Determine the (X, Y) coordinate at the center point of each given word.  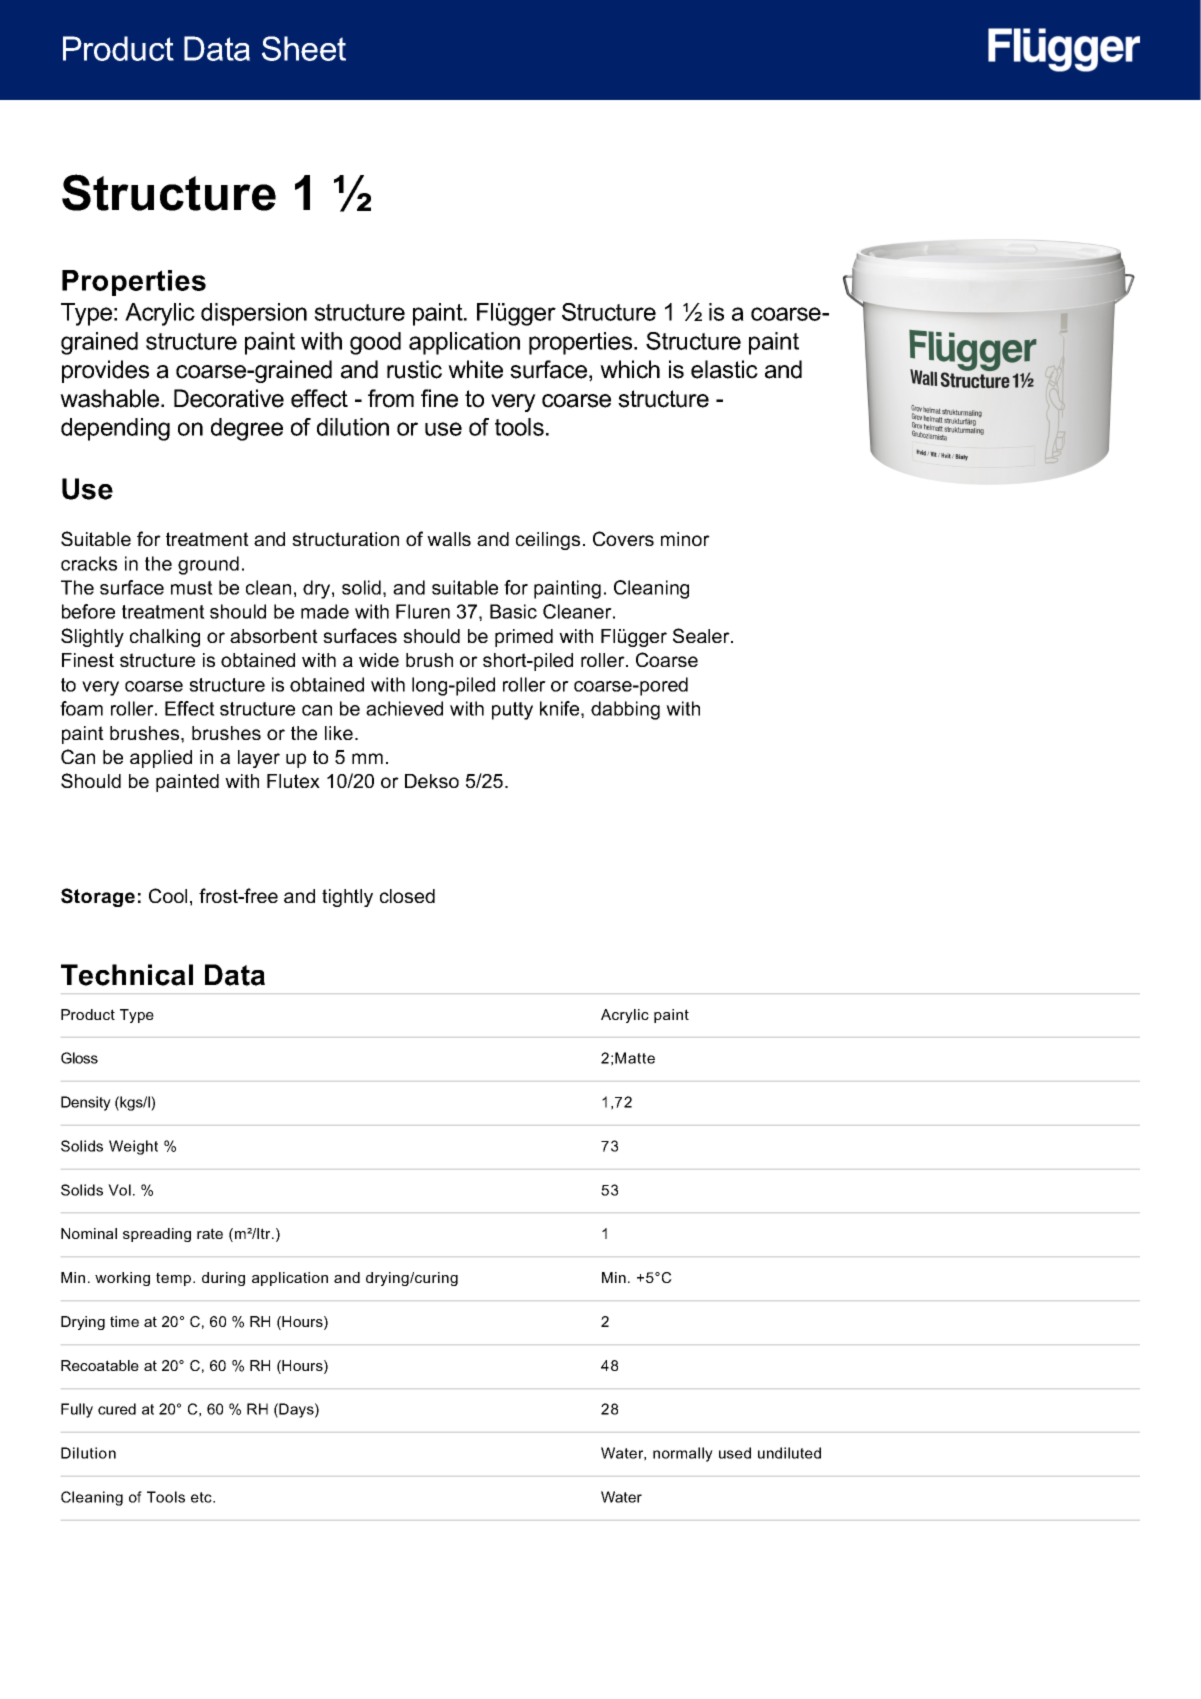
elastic (724, 369)
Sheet (304, 48)
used (735, 1453)
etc (202, 1497)
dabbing (625, 710)
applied (161, 759)
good (375, 343)
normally (683, 1454)
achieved (404, 708)
